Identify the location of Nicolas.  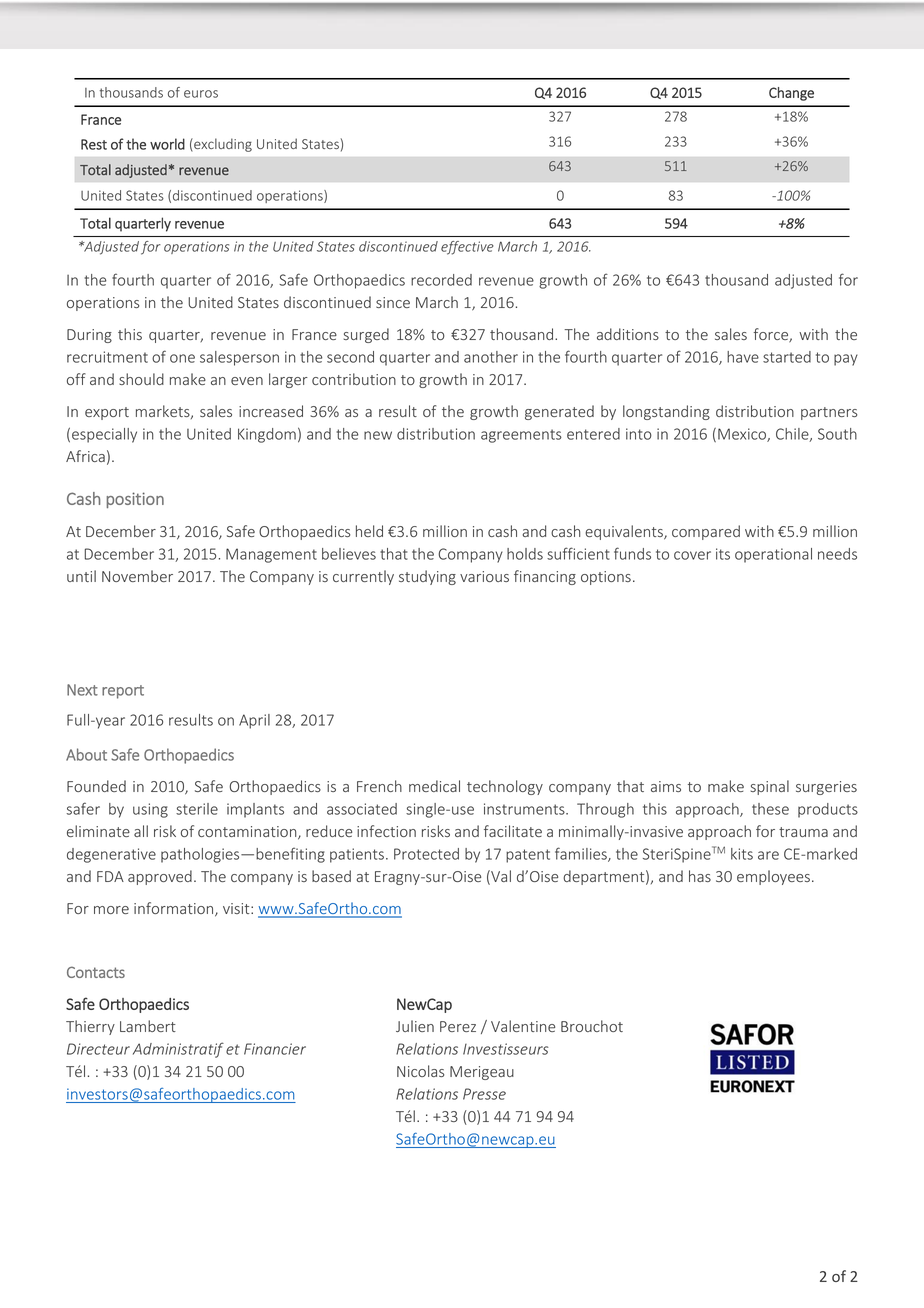
(420, 1071).
